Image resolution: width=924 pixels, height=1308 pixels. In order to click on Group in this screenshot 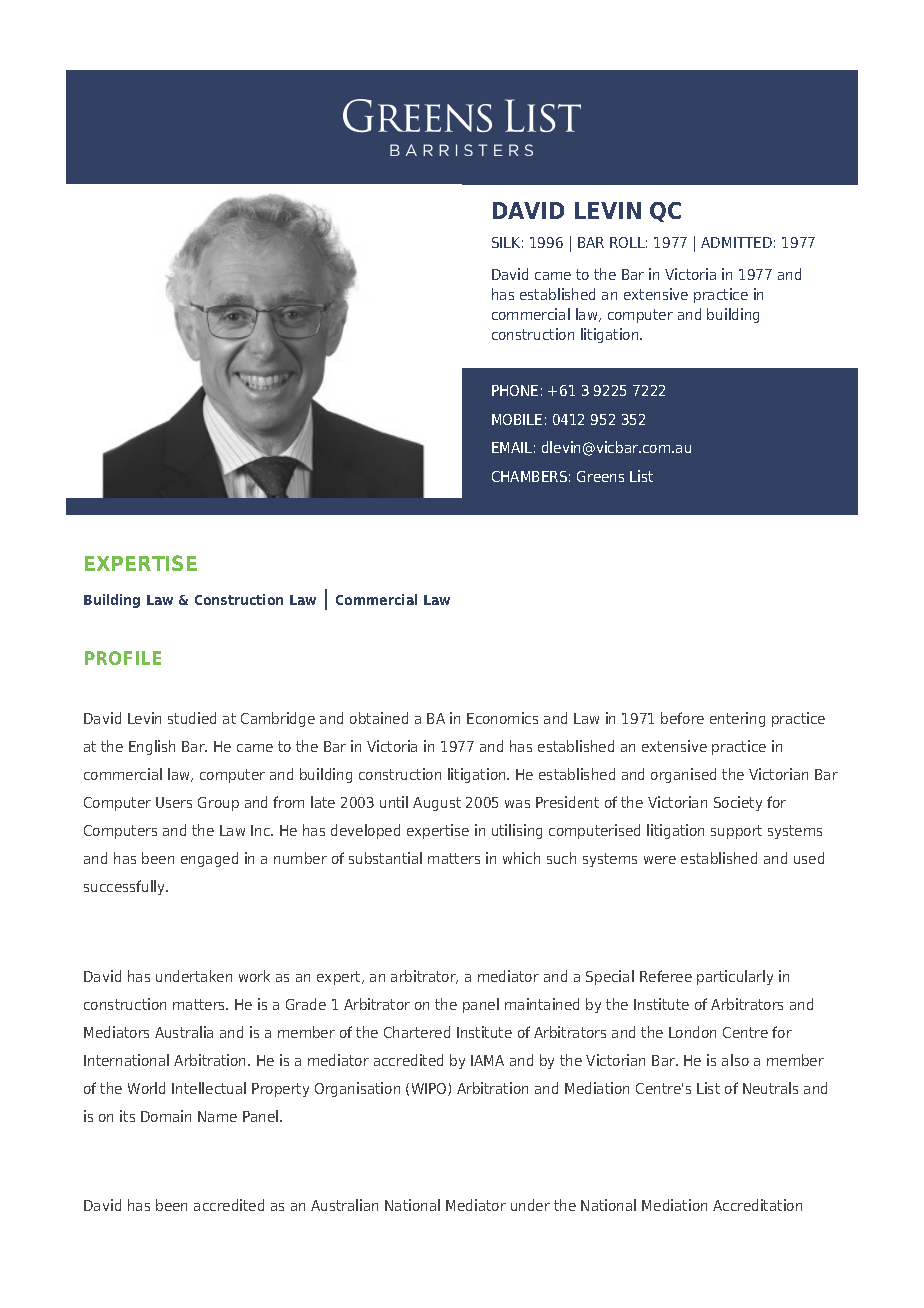, I will do `click(218, 804)`.
